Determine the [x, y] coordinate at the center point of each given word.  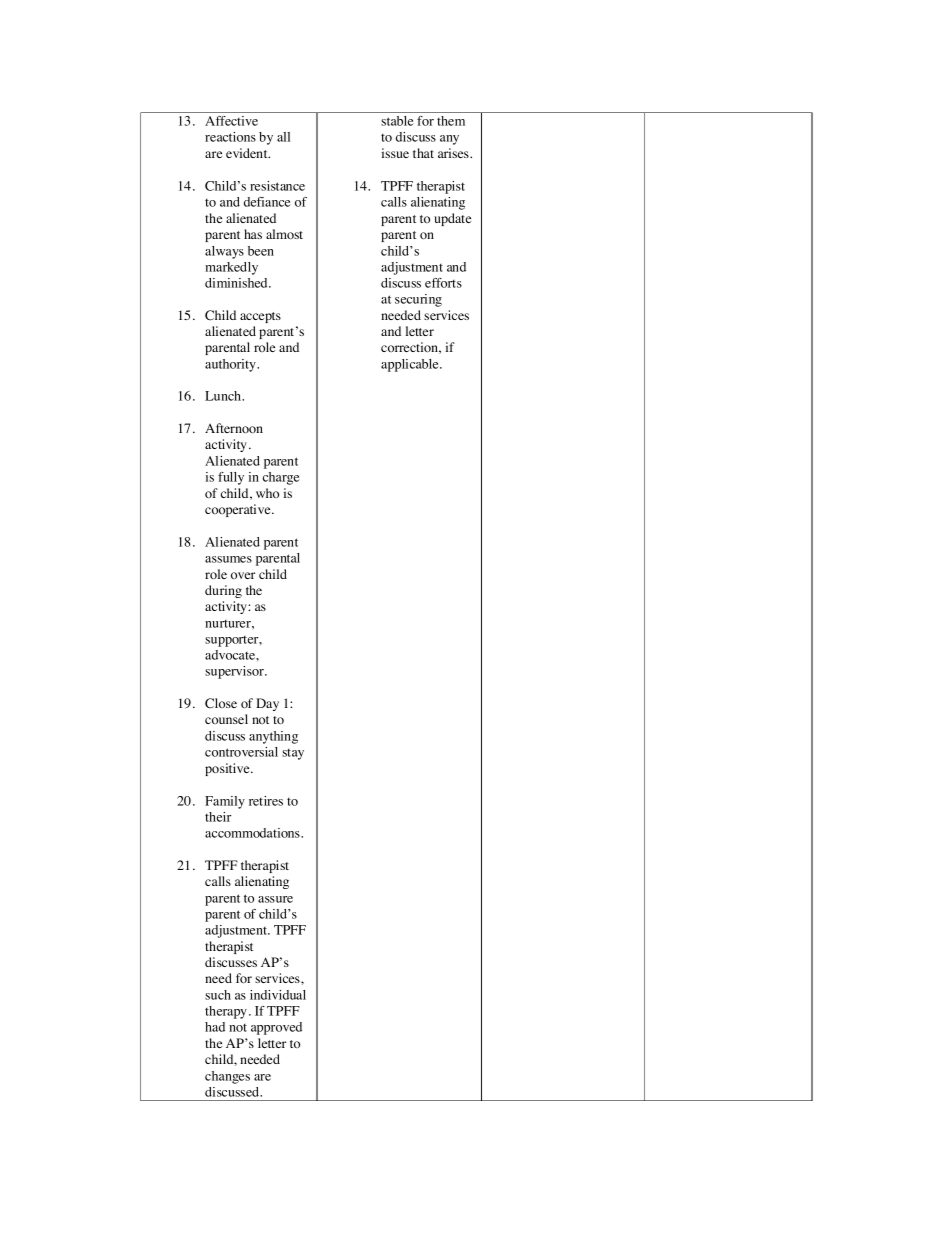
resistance [277, 186]
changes [227, 1077]
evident [248, 153]
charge [281, 478]
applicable [411, 365]
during [223, 591]
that [423, 153]
